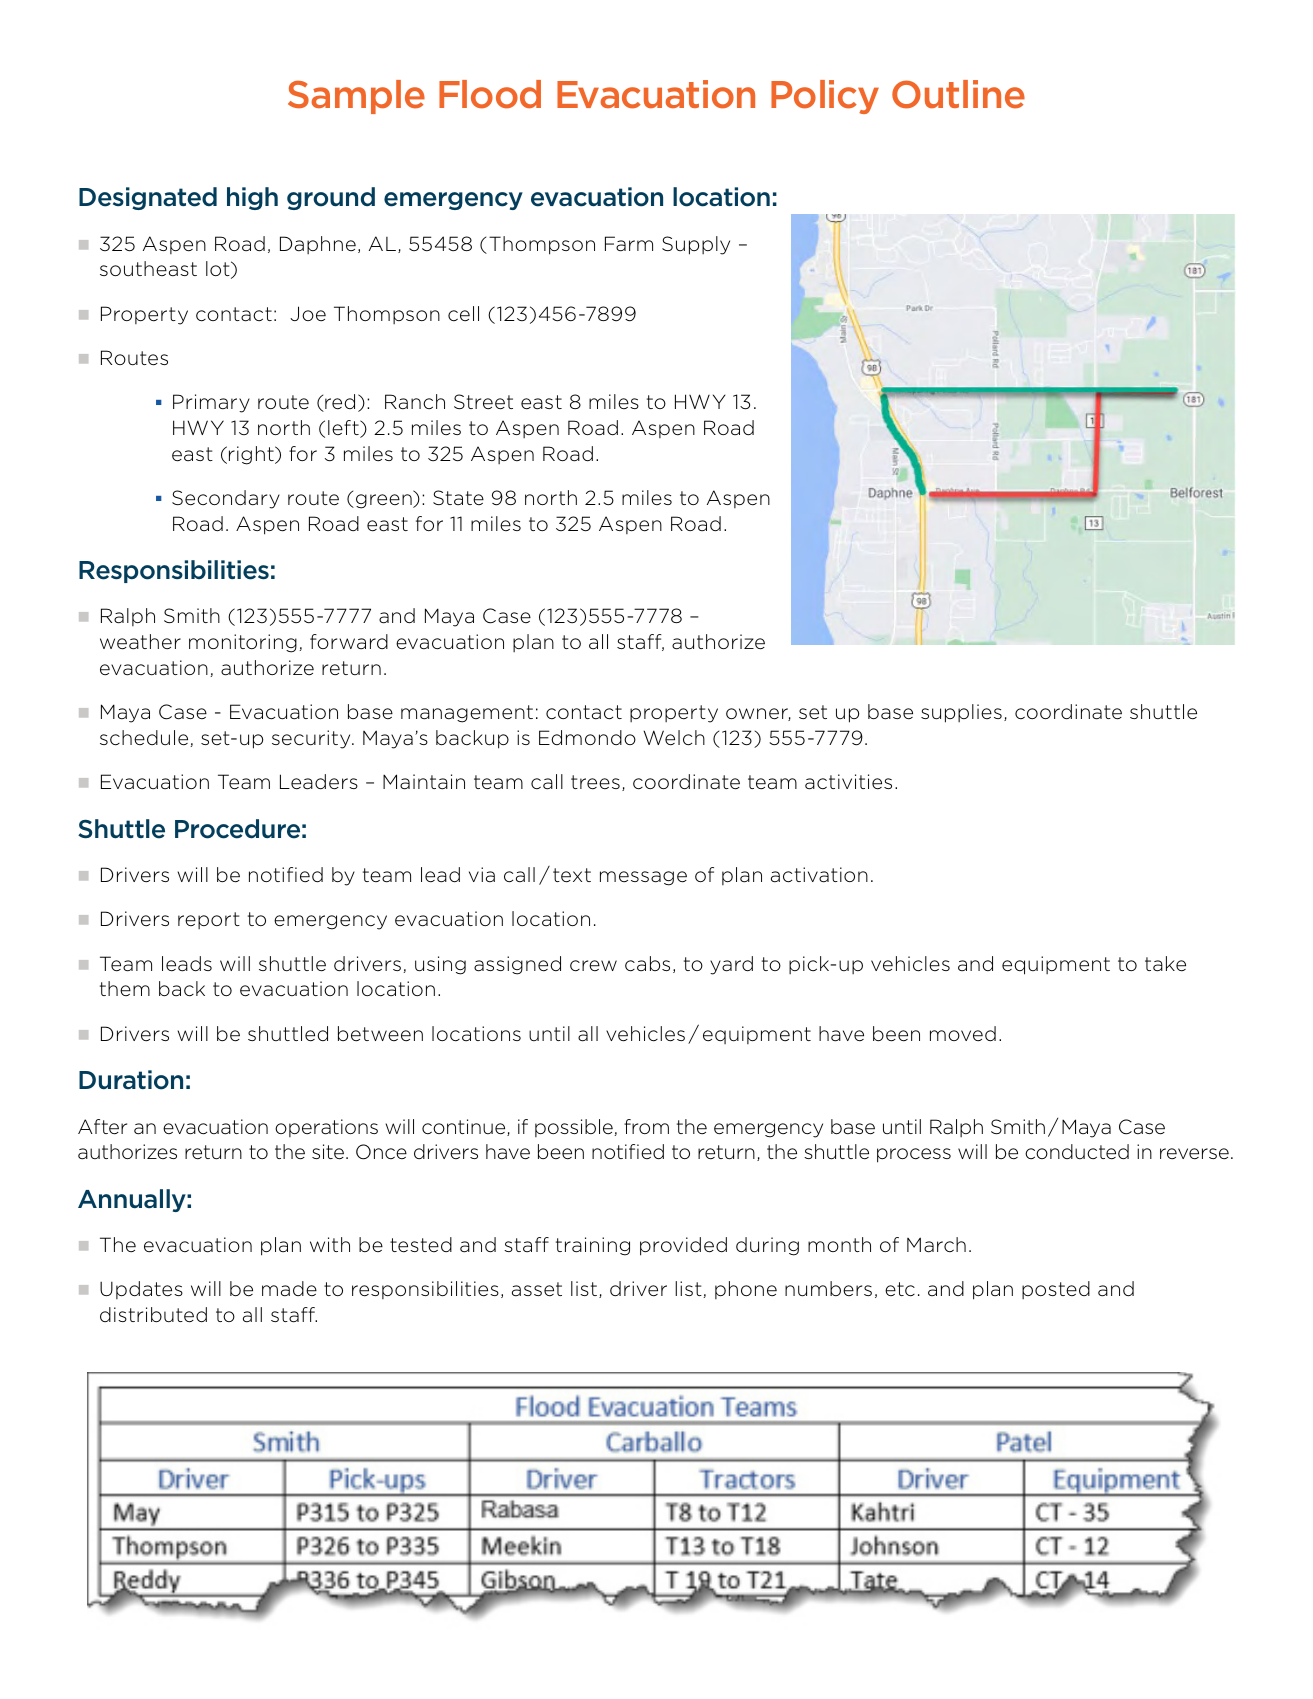  What do you see at coordinates (312, 739) in the image?
I see `security` at bounding box center [312, 739].
